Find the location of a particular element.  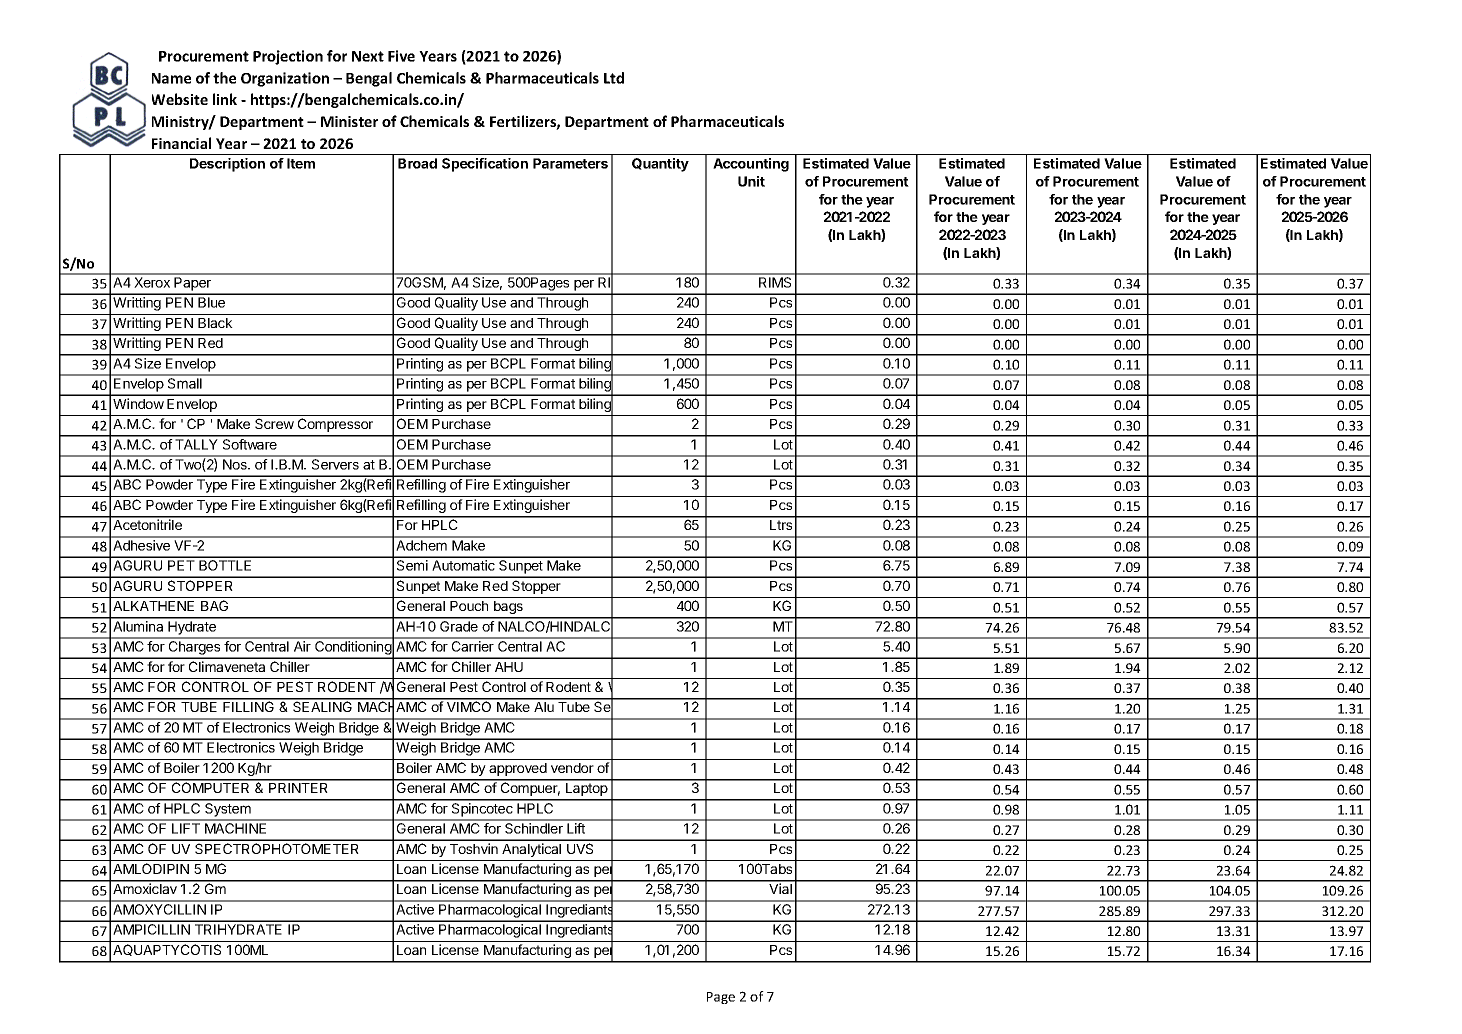

Black is located at coordinates (215, 323).
